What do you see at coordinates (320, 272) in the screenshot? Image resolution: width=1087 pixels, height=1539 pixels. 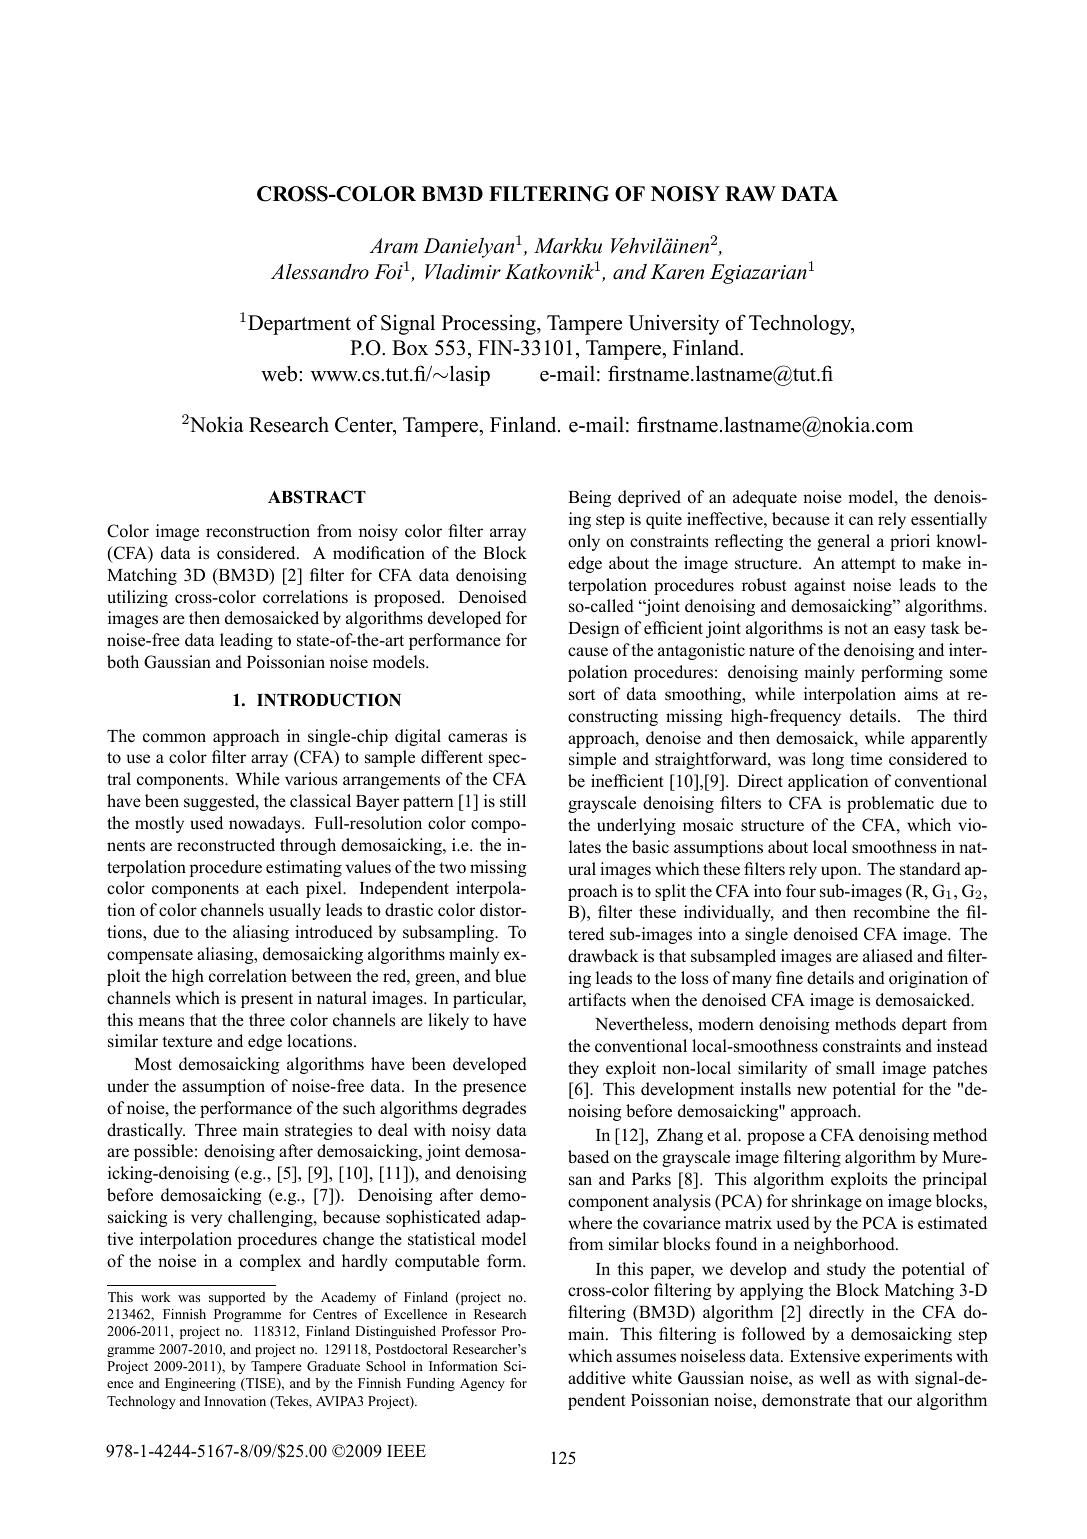 I see `Alessandro` at bounding box center [320, 272].
